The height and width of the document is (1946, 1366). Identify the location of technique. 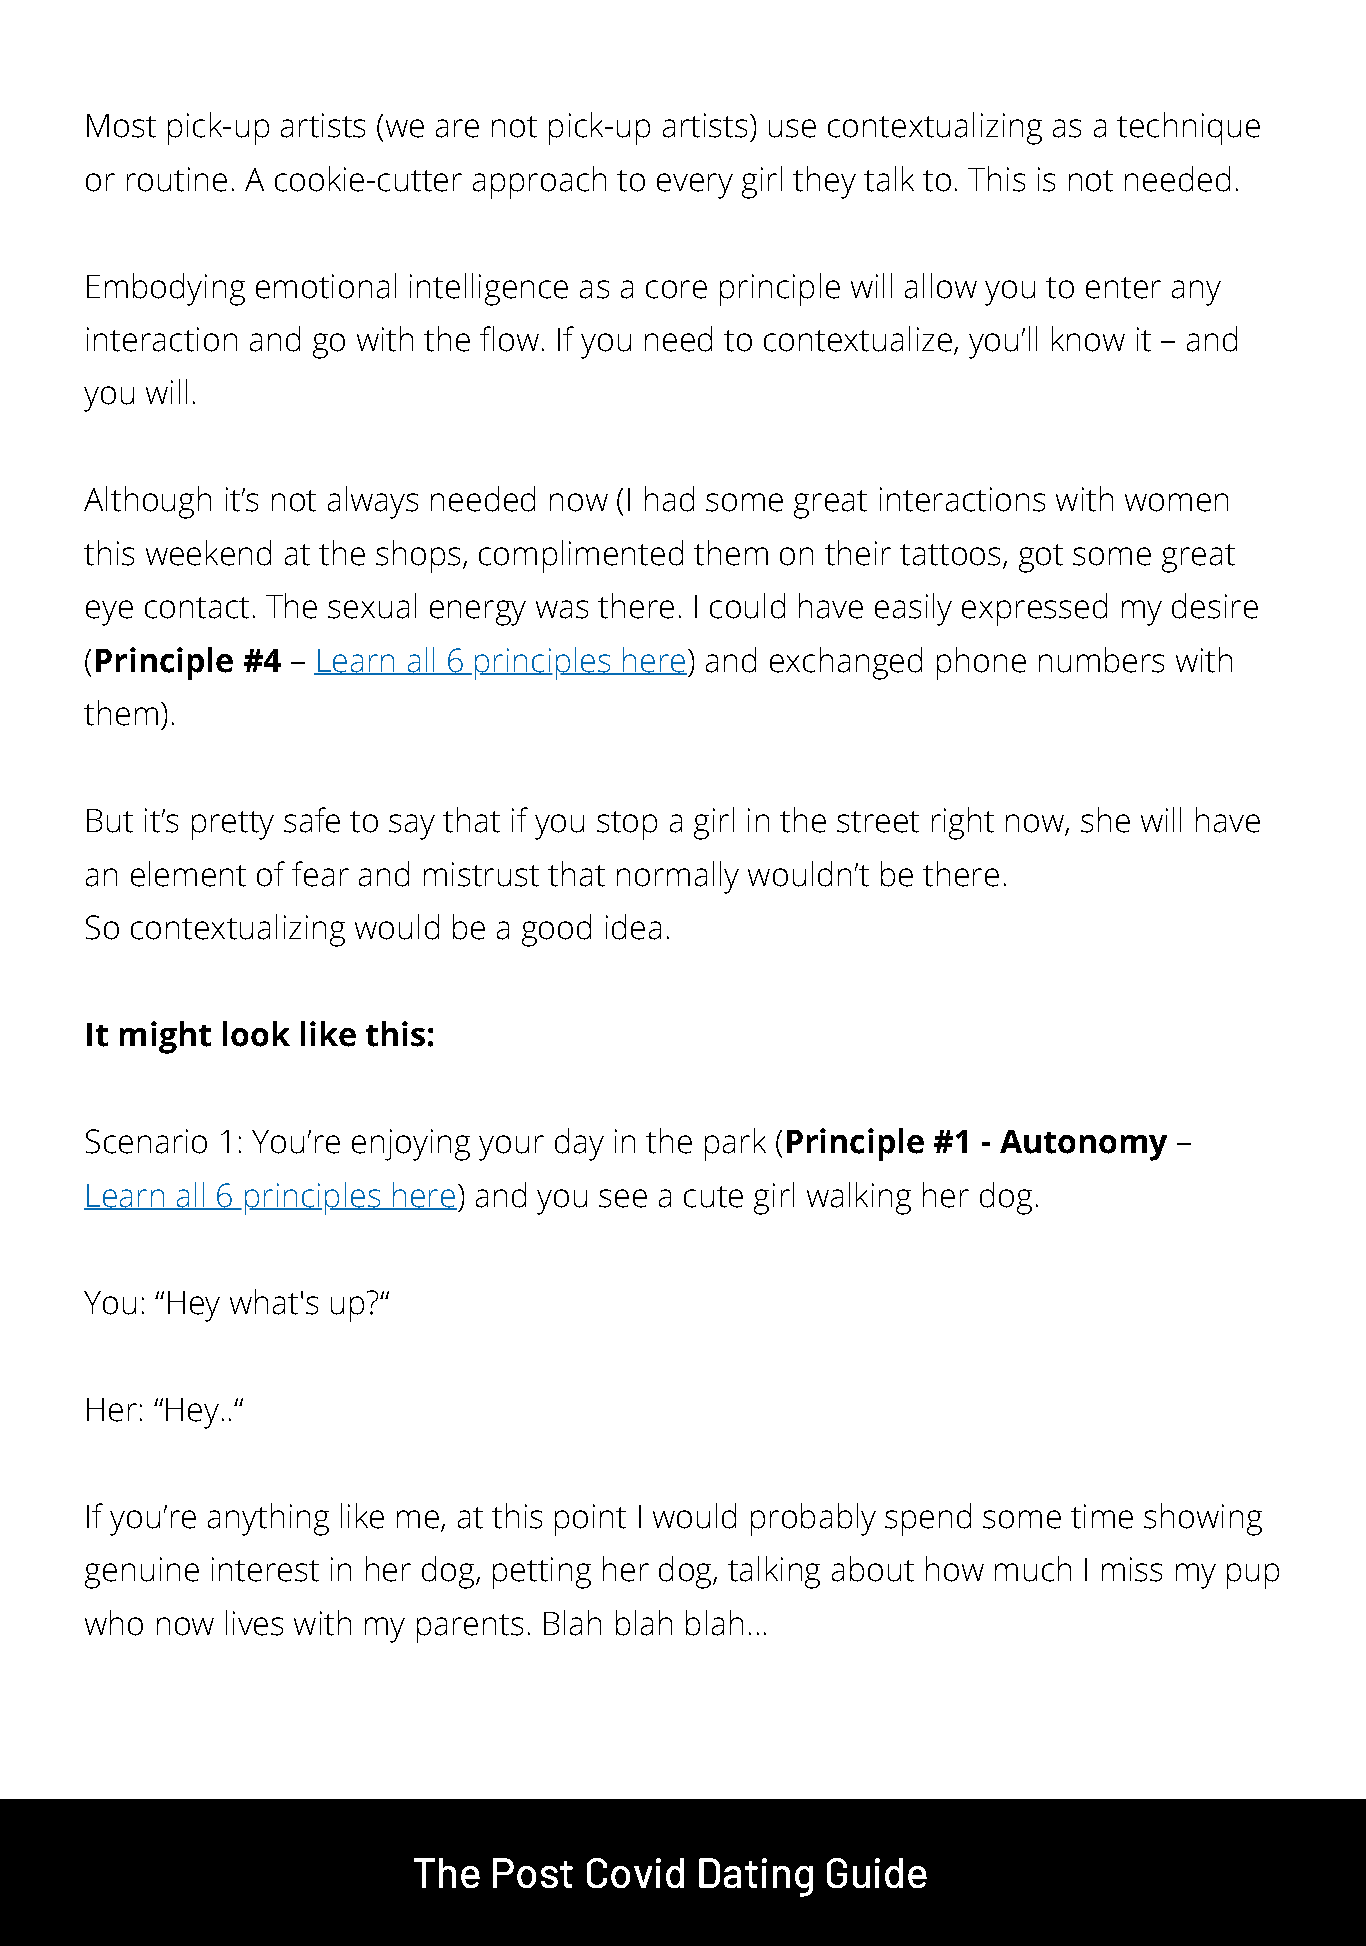
(1188, 128).
